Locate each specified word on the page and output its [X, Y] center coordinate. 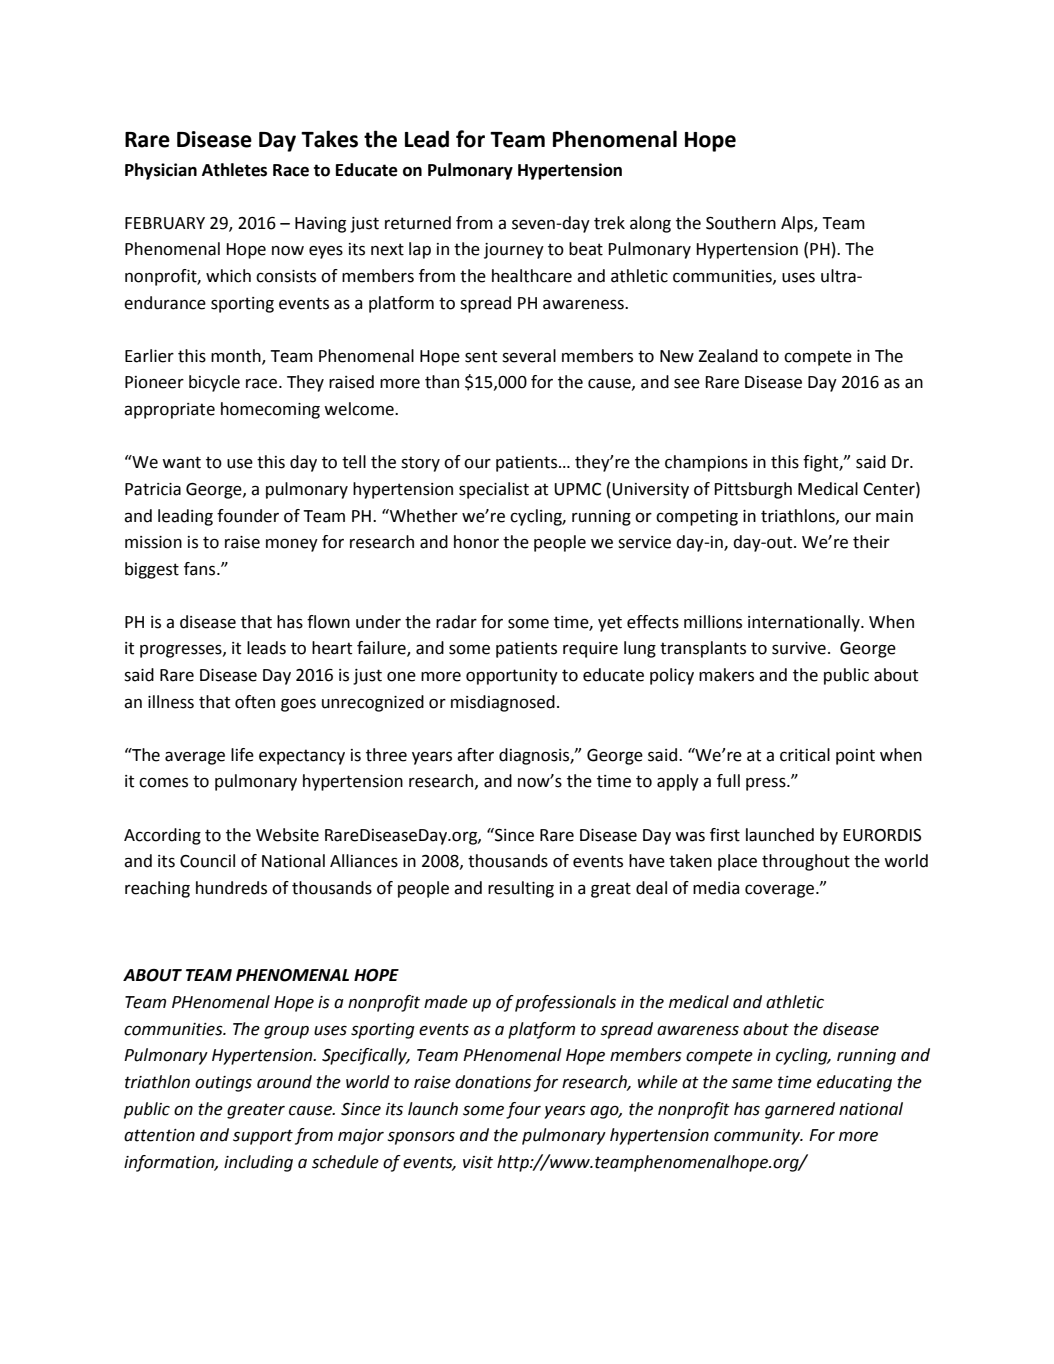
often [255, 702]
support [263, 1137]
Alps [798, 224]
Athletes [234, 170]
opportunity [512, 677]
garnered [800, 1110]
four [523, 1110]
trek [609, 223]
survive [799, 648]
